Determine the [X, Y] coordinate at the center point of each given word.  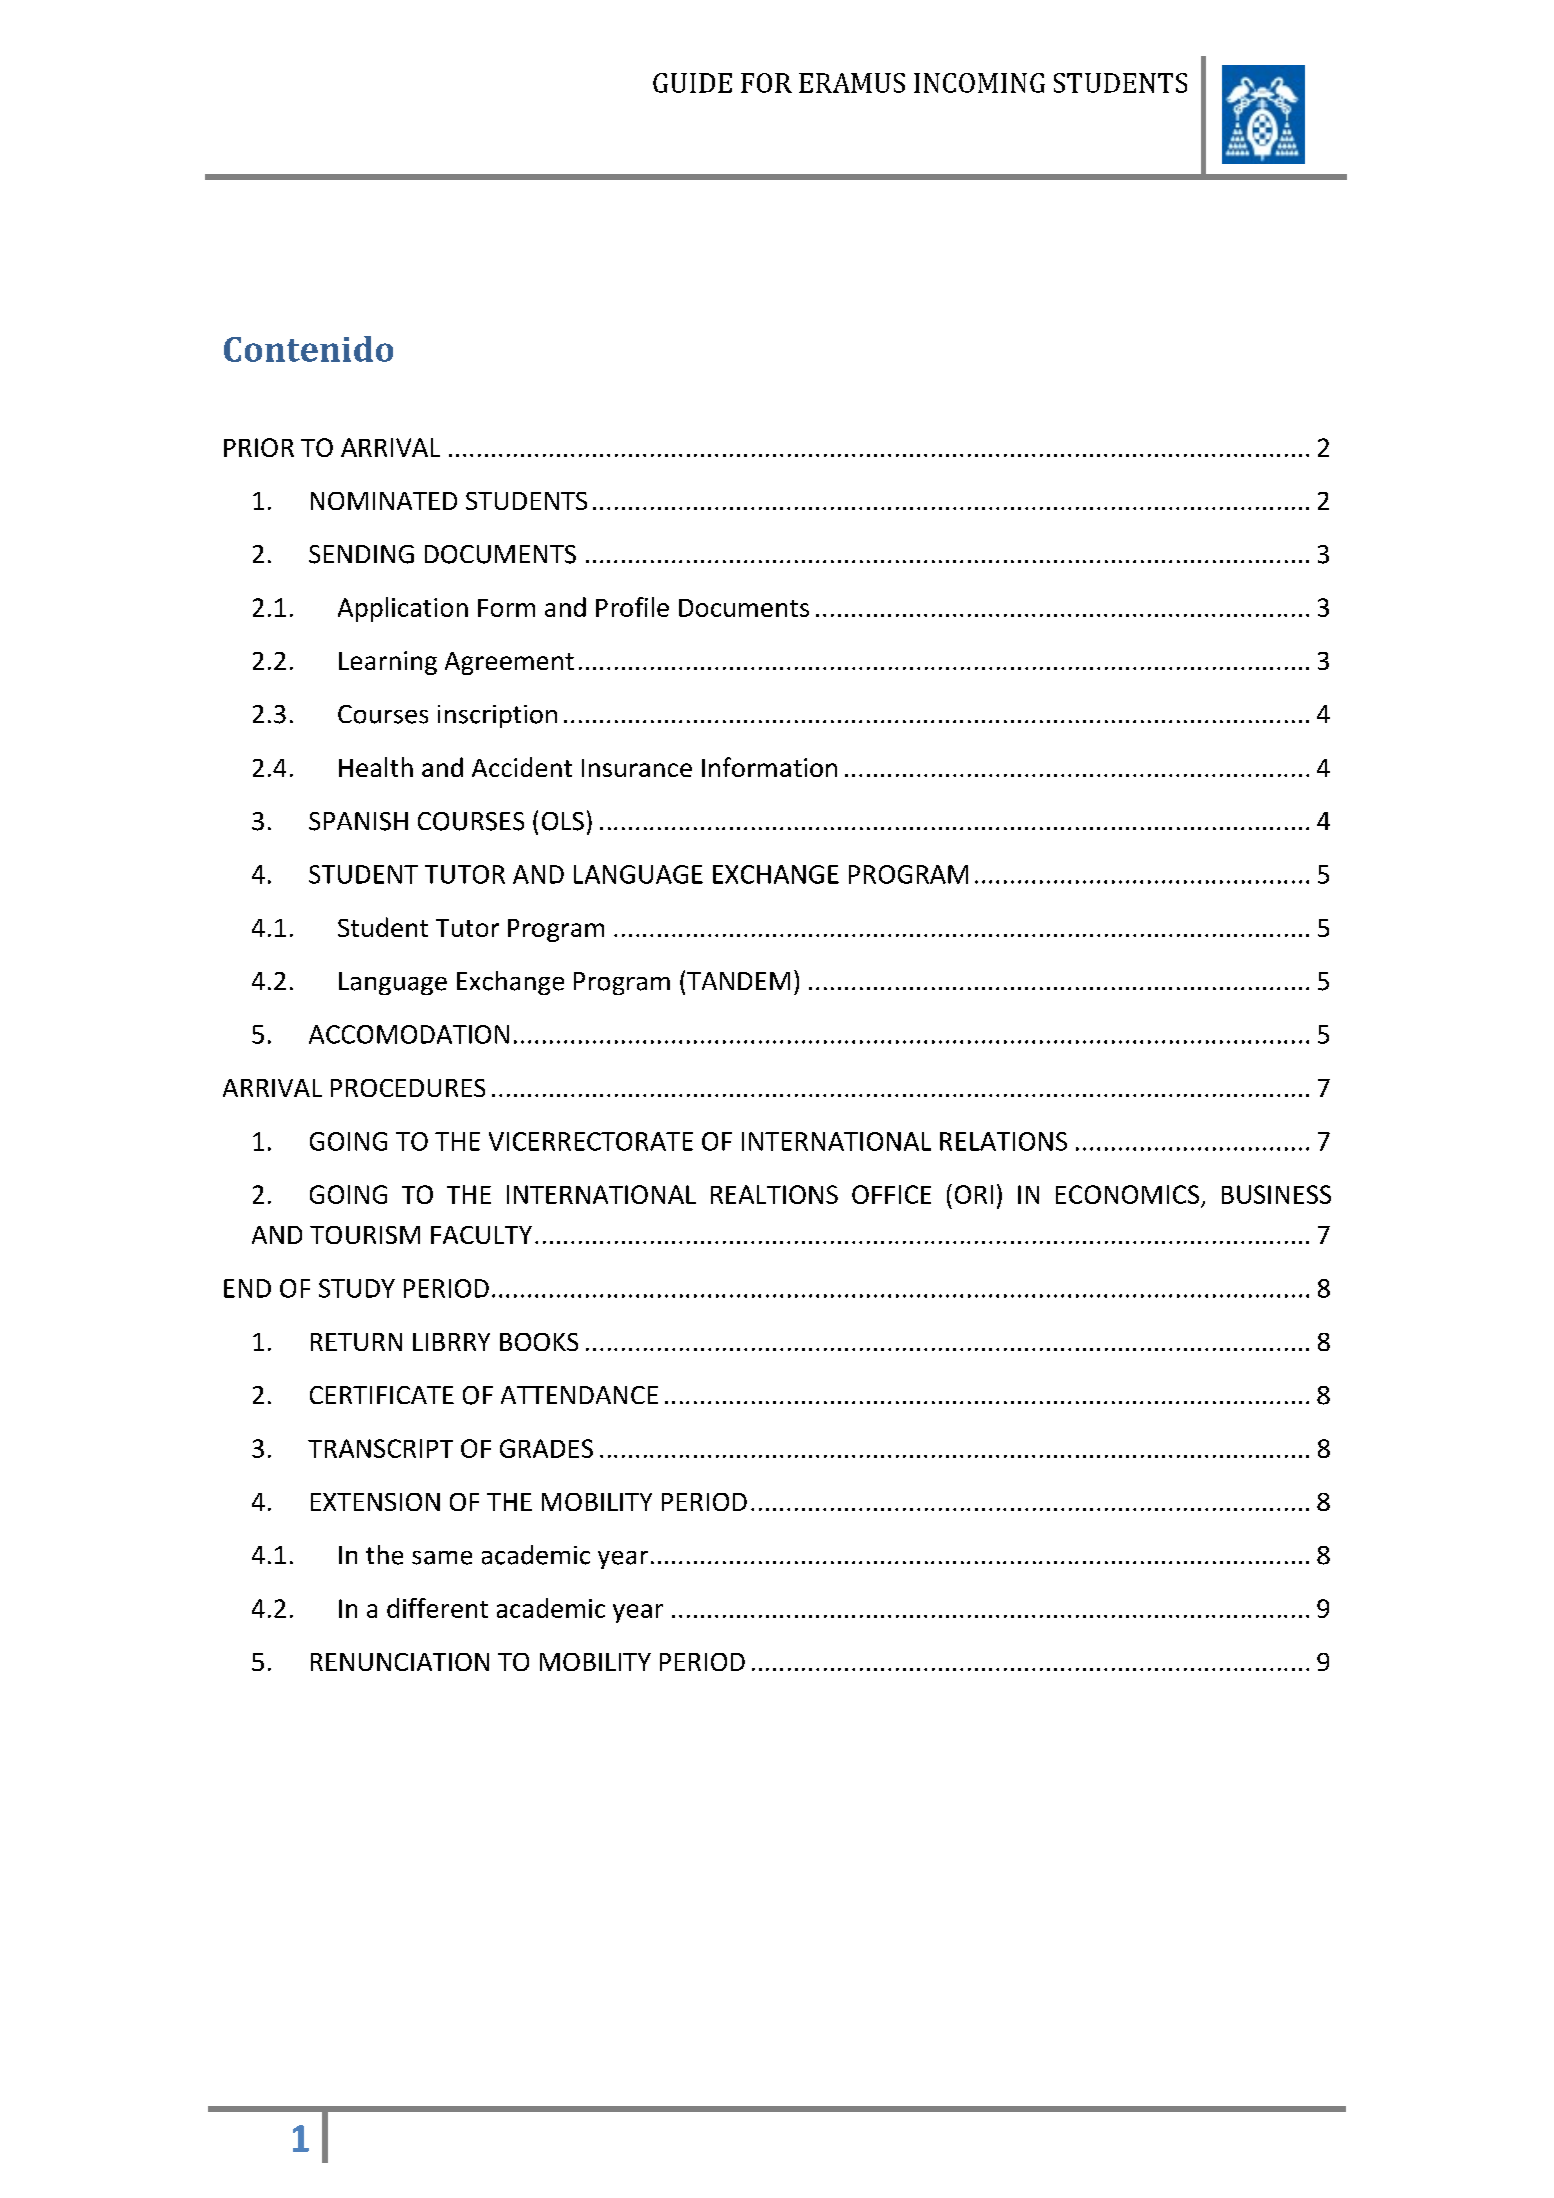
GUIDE [692, 83]
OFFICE [891, 1194]
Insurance [637, 768]
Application [403, 609]
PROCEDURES [408, 1088]
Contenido [308, 349]
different [437, 1608]
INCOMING [979, 83]
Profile [632, 607]
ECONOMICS [1127, 1194]
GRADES [546, 1448]
